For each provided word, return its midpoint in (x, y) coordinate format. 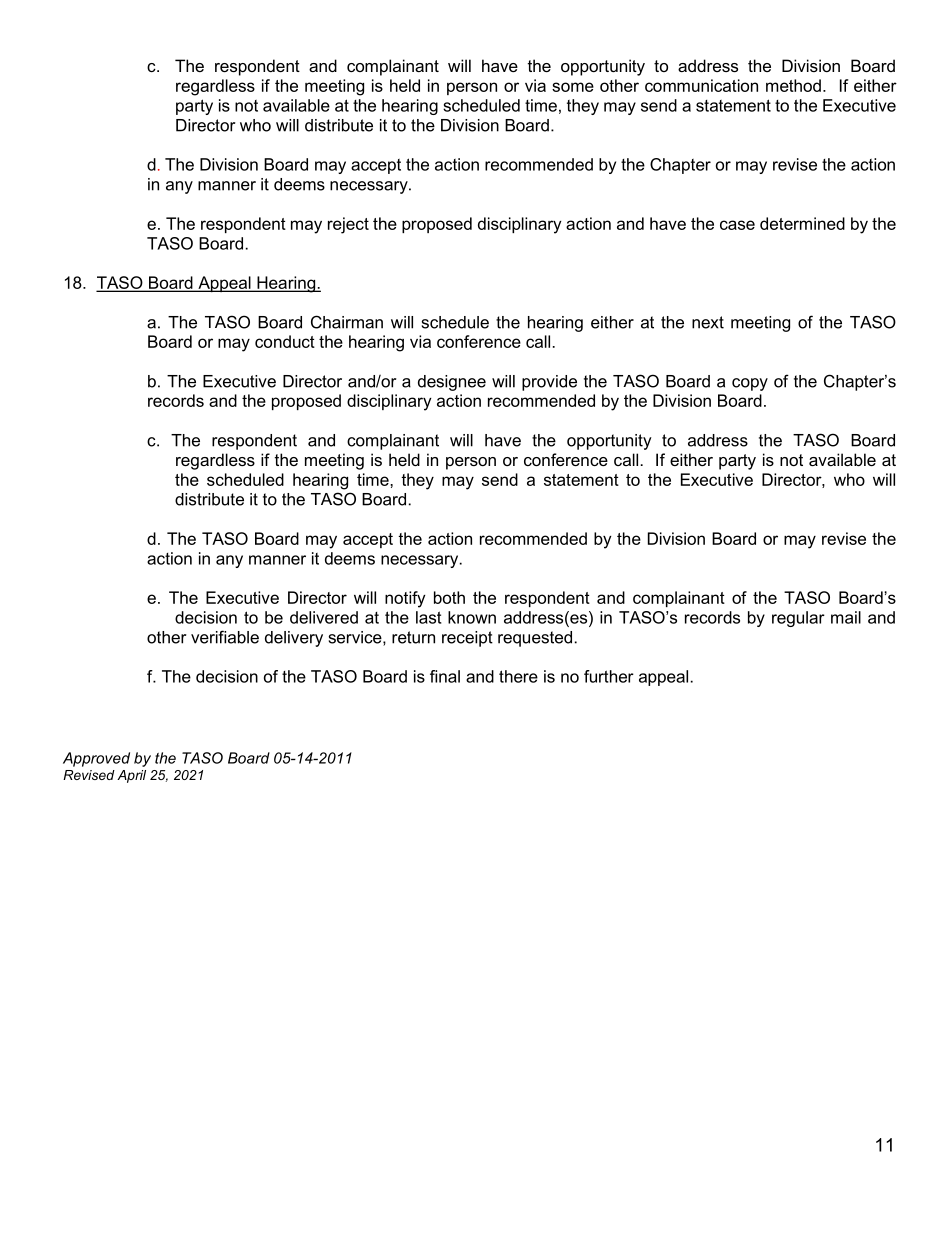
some (573, 87)
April (131, 776)
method (793, 85)
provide (549, 383)
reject (348, 225)
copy (750, 384)
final (445, 676)
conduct (285, 341)
